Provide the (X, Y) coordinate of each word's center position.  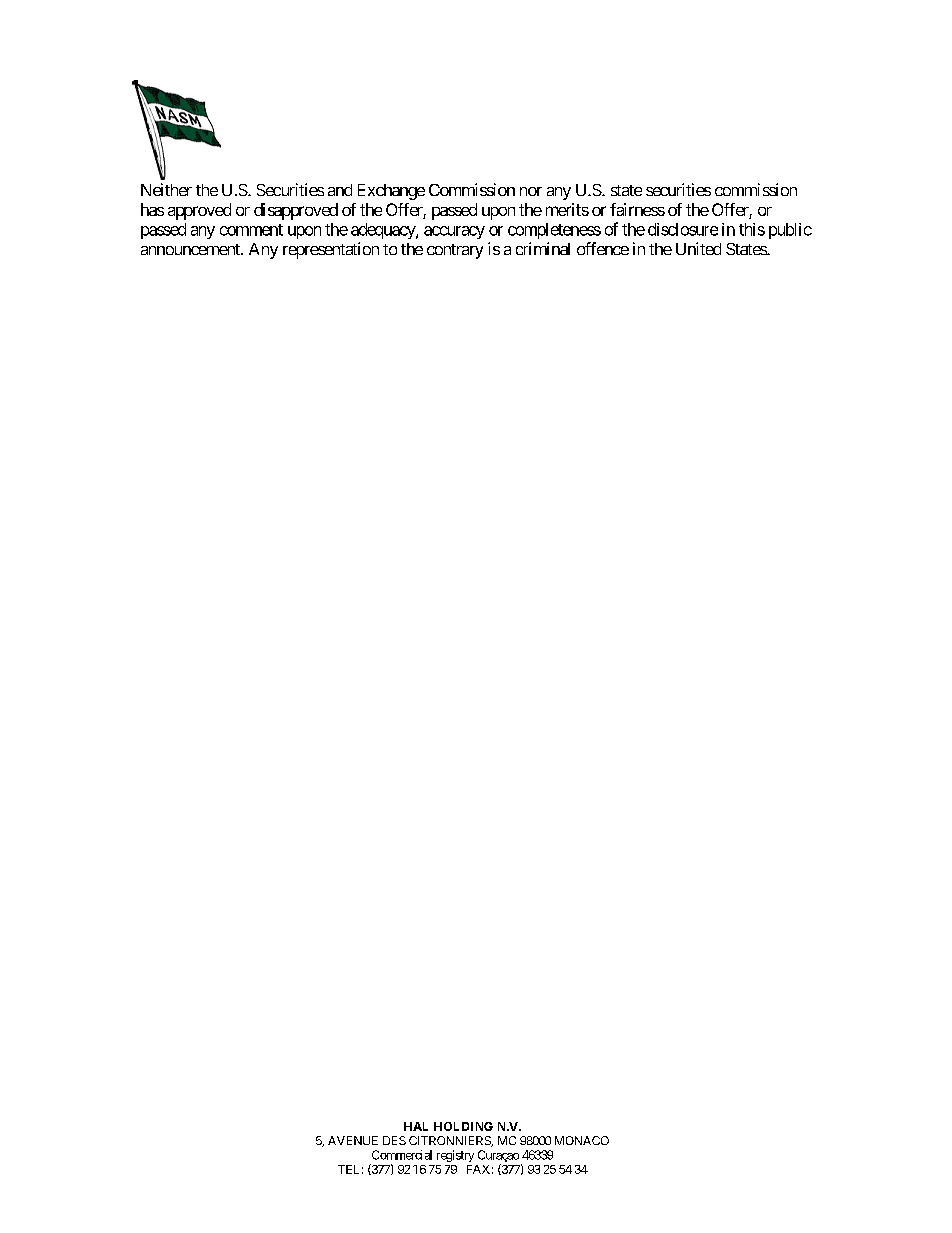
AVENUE (353, 1140)
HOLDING (463, 1126)
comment (251, 230)
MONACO (582, 1140)
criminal (543, 248)
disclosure (683, 229)
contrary (455, 251)
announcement (191, 249)
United (698, 248)
